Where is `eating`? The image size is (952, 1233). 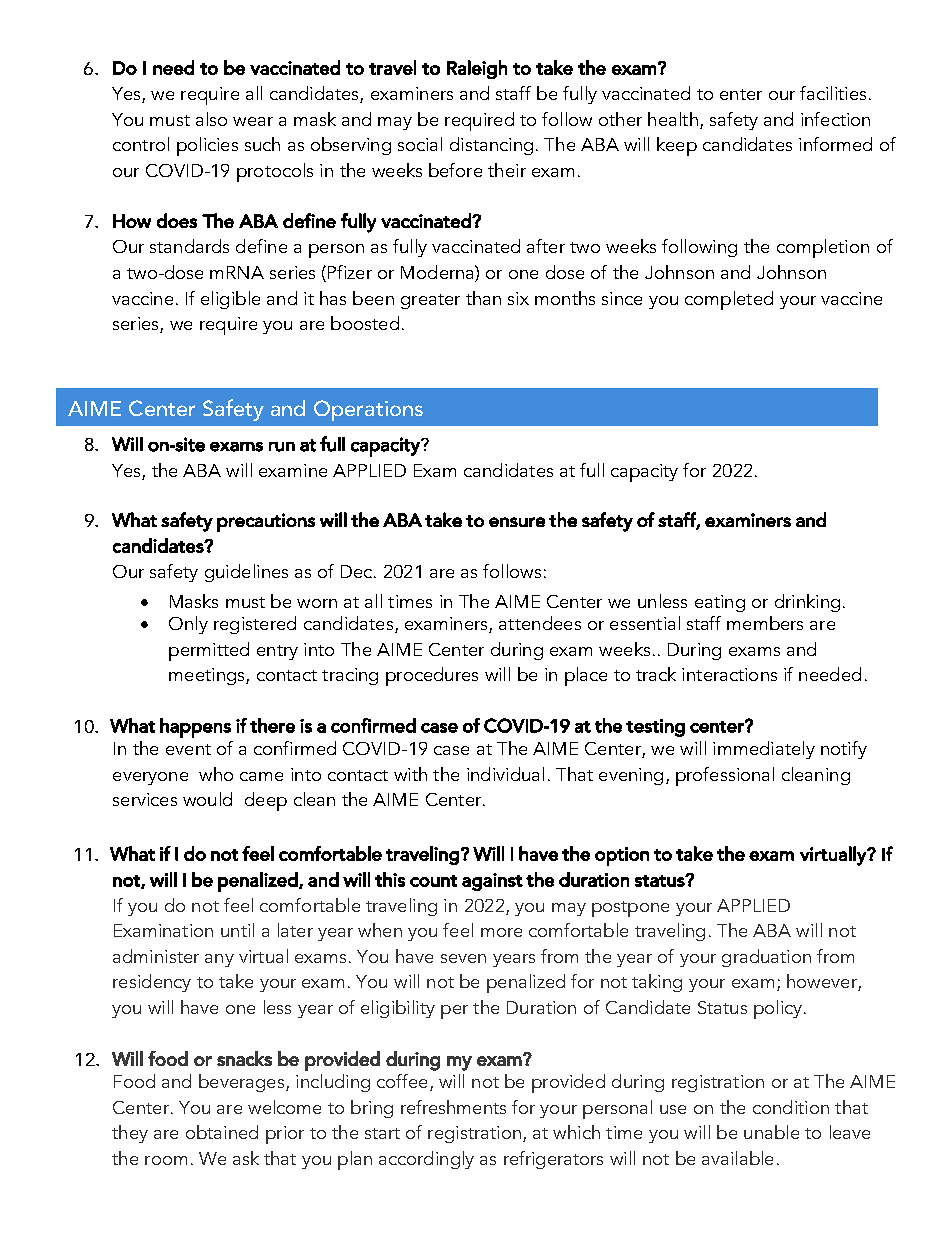
eating is located at coordinates (720, 603).
